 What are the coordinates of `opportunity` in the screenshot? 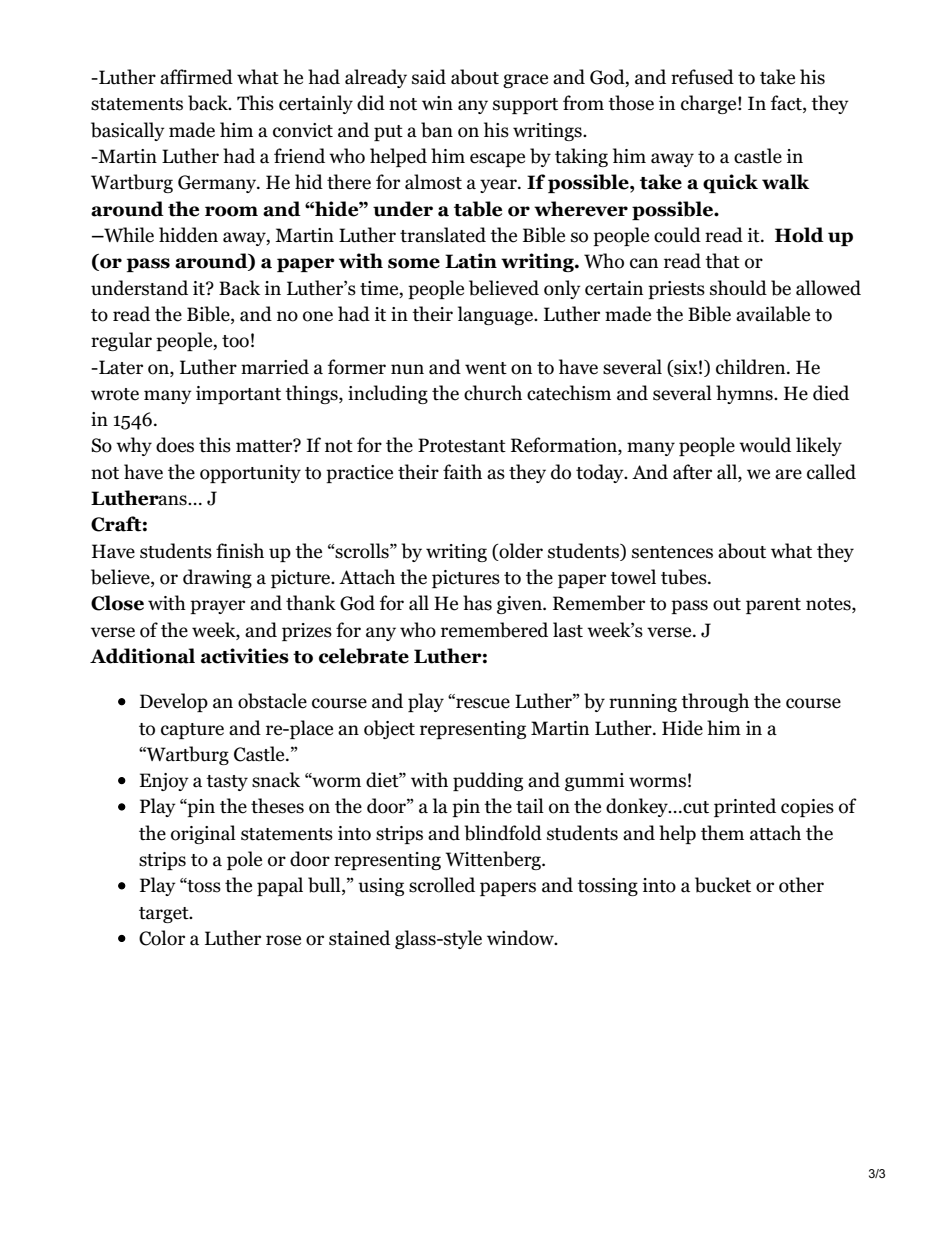 It's located at (250, 474).
